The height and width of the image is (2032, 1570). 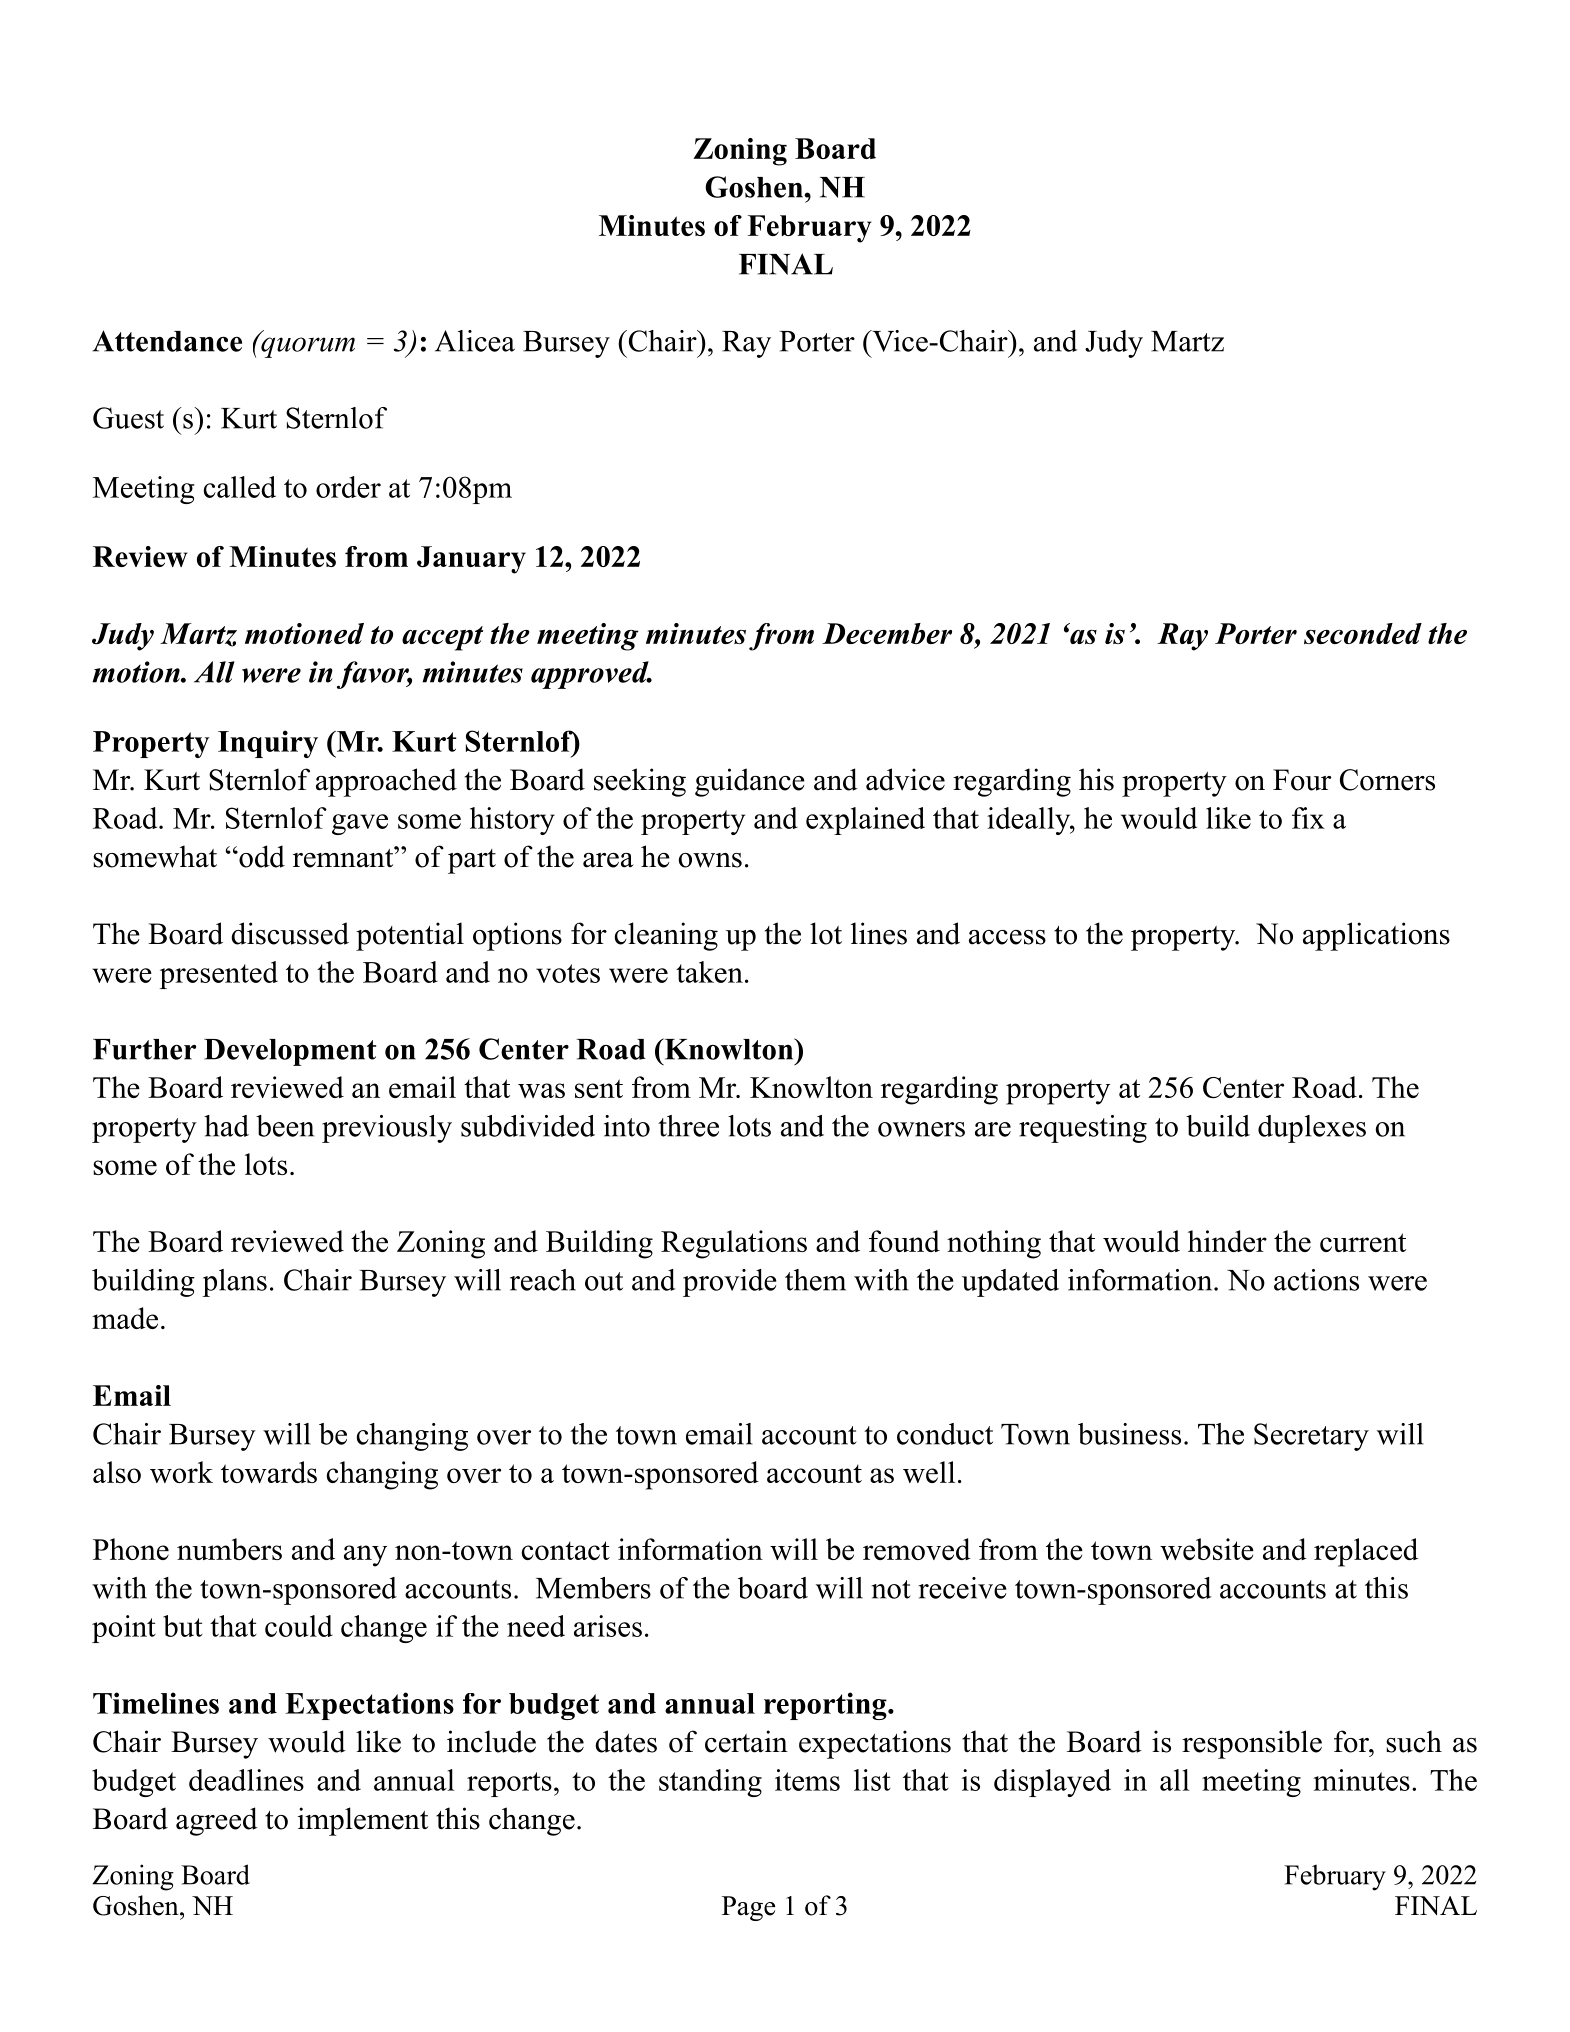 What do you see at coordinates (1308, 818) in the image?
I see `fix` at bounding box center [1308, 818].
